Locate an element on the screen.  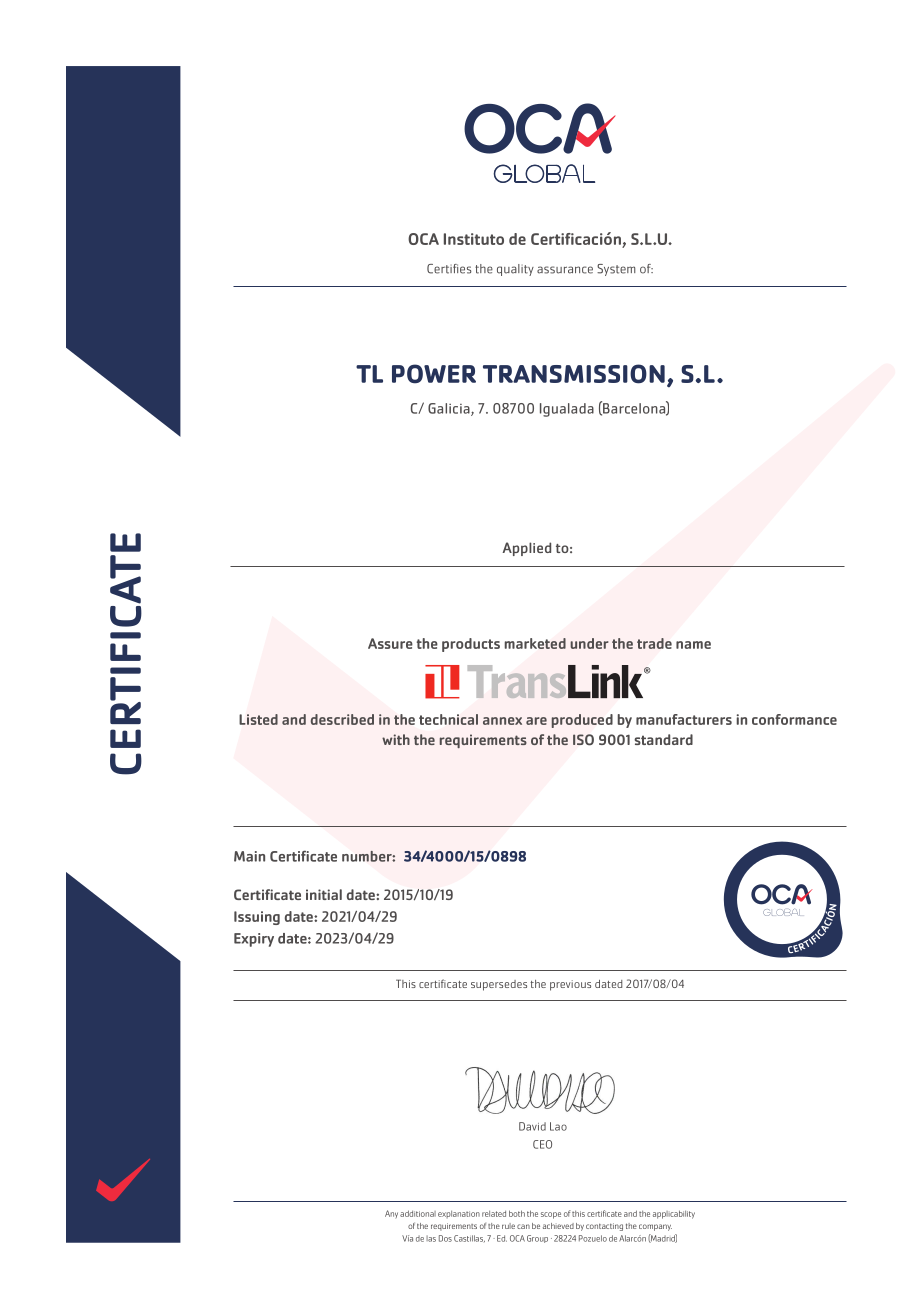
described is located at coordinates (342, 719).
